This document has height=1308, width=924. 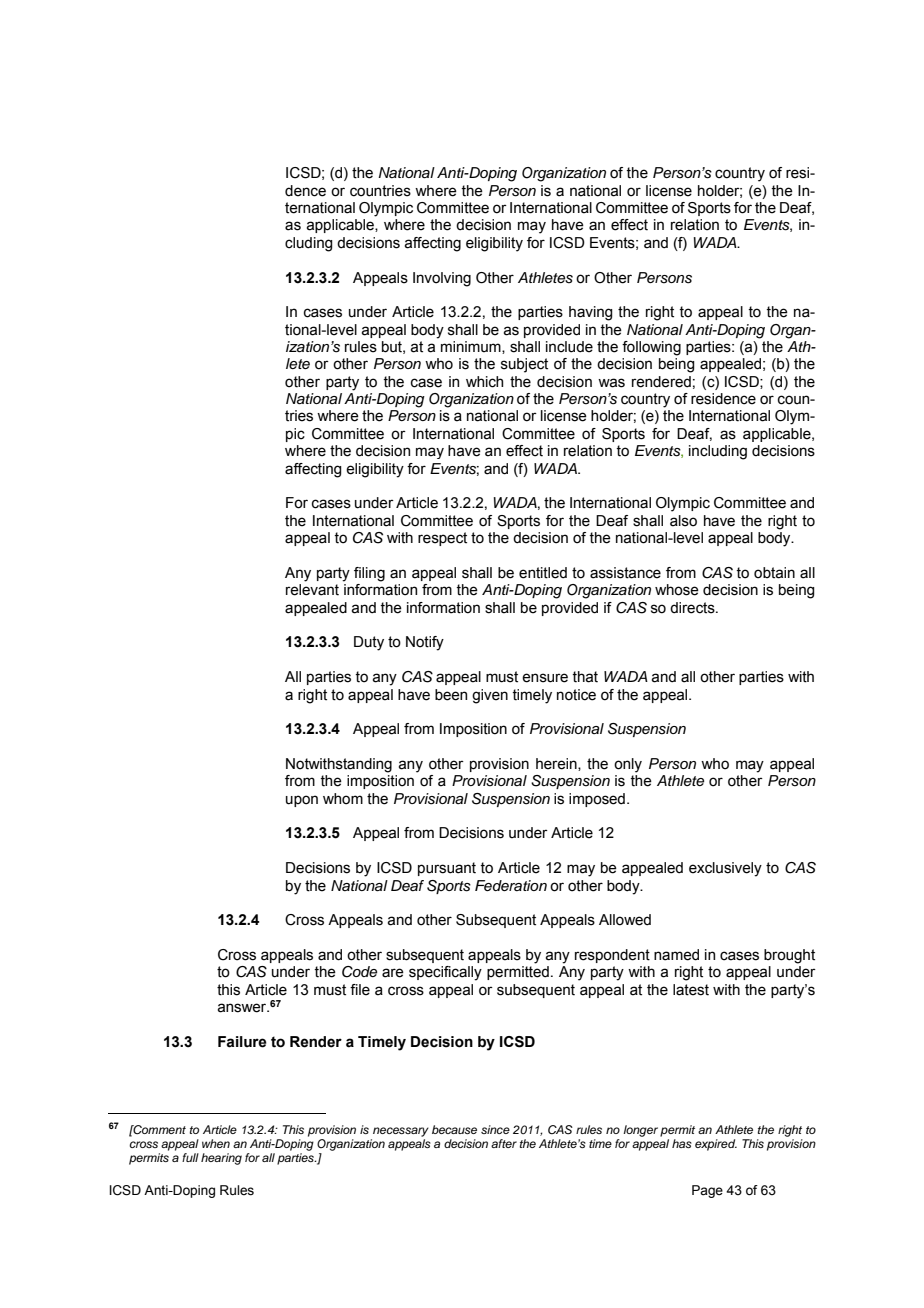 I want to click on Involving, so click(x=442, y=279).
